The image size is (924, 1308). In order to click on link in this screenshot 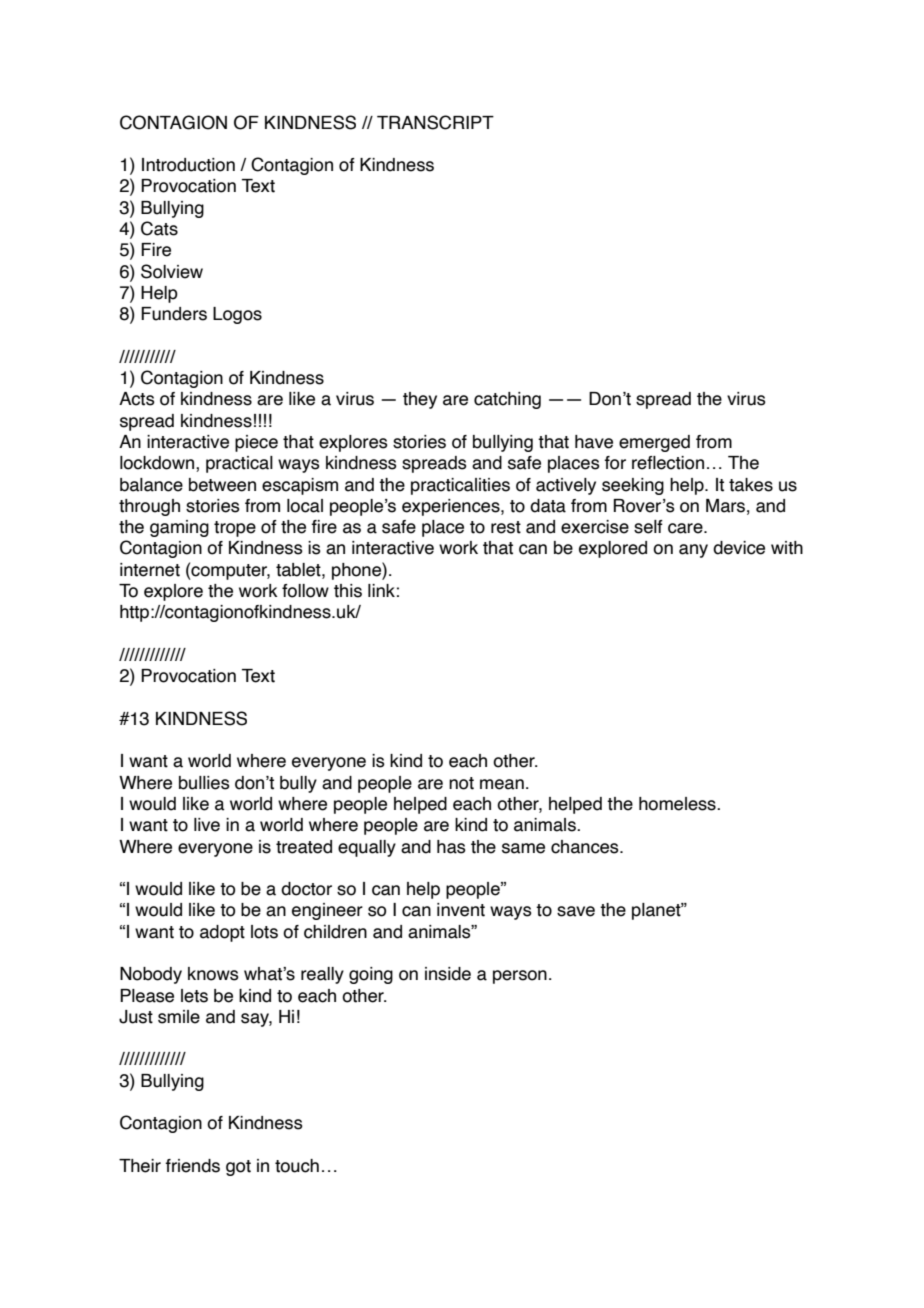, I will do `click(381, 590)`.
